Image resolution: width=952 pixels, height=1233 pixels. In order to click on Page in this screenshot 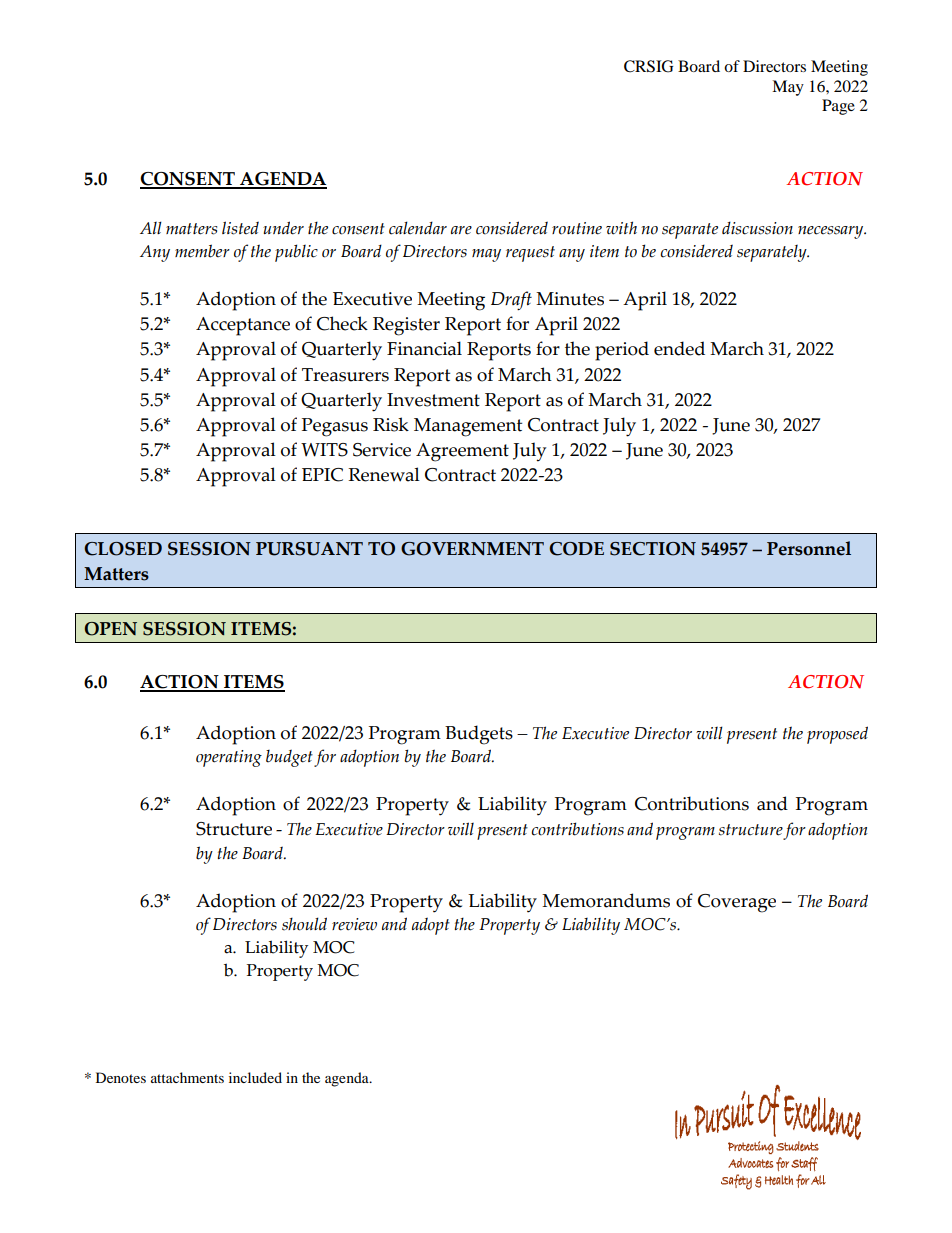, I will do `click(838, 107)`.
